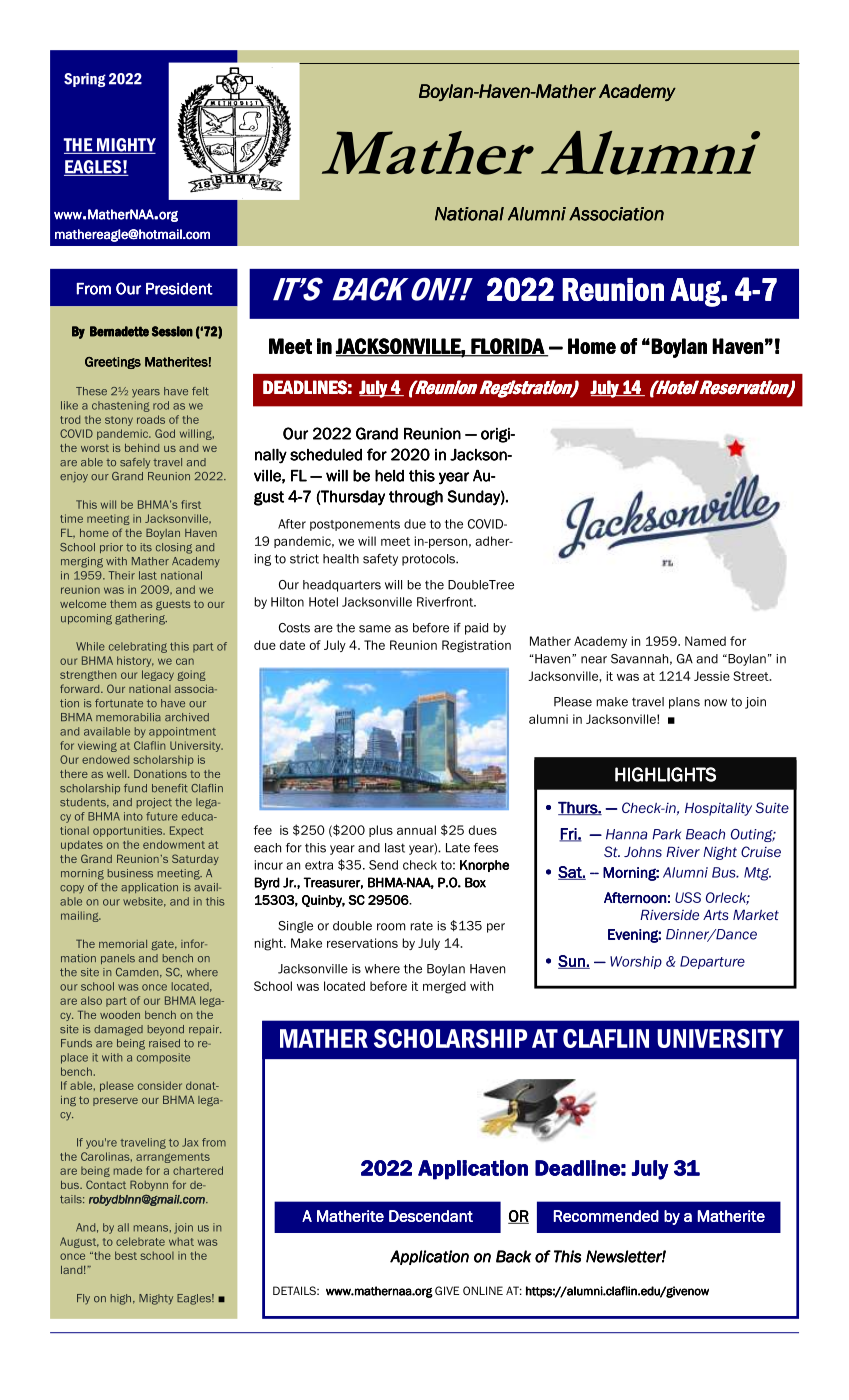 The image size is (849, 1400). What do you see at coordinates (135, 661) in the page?
I see `history` at bounding box center [135, 661].
